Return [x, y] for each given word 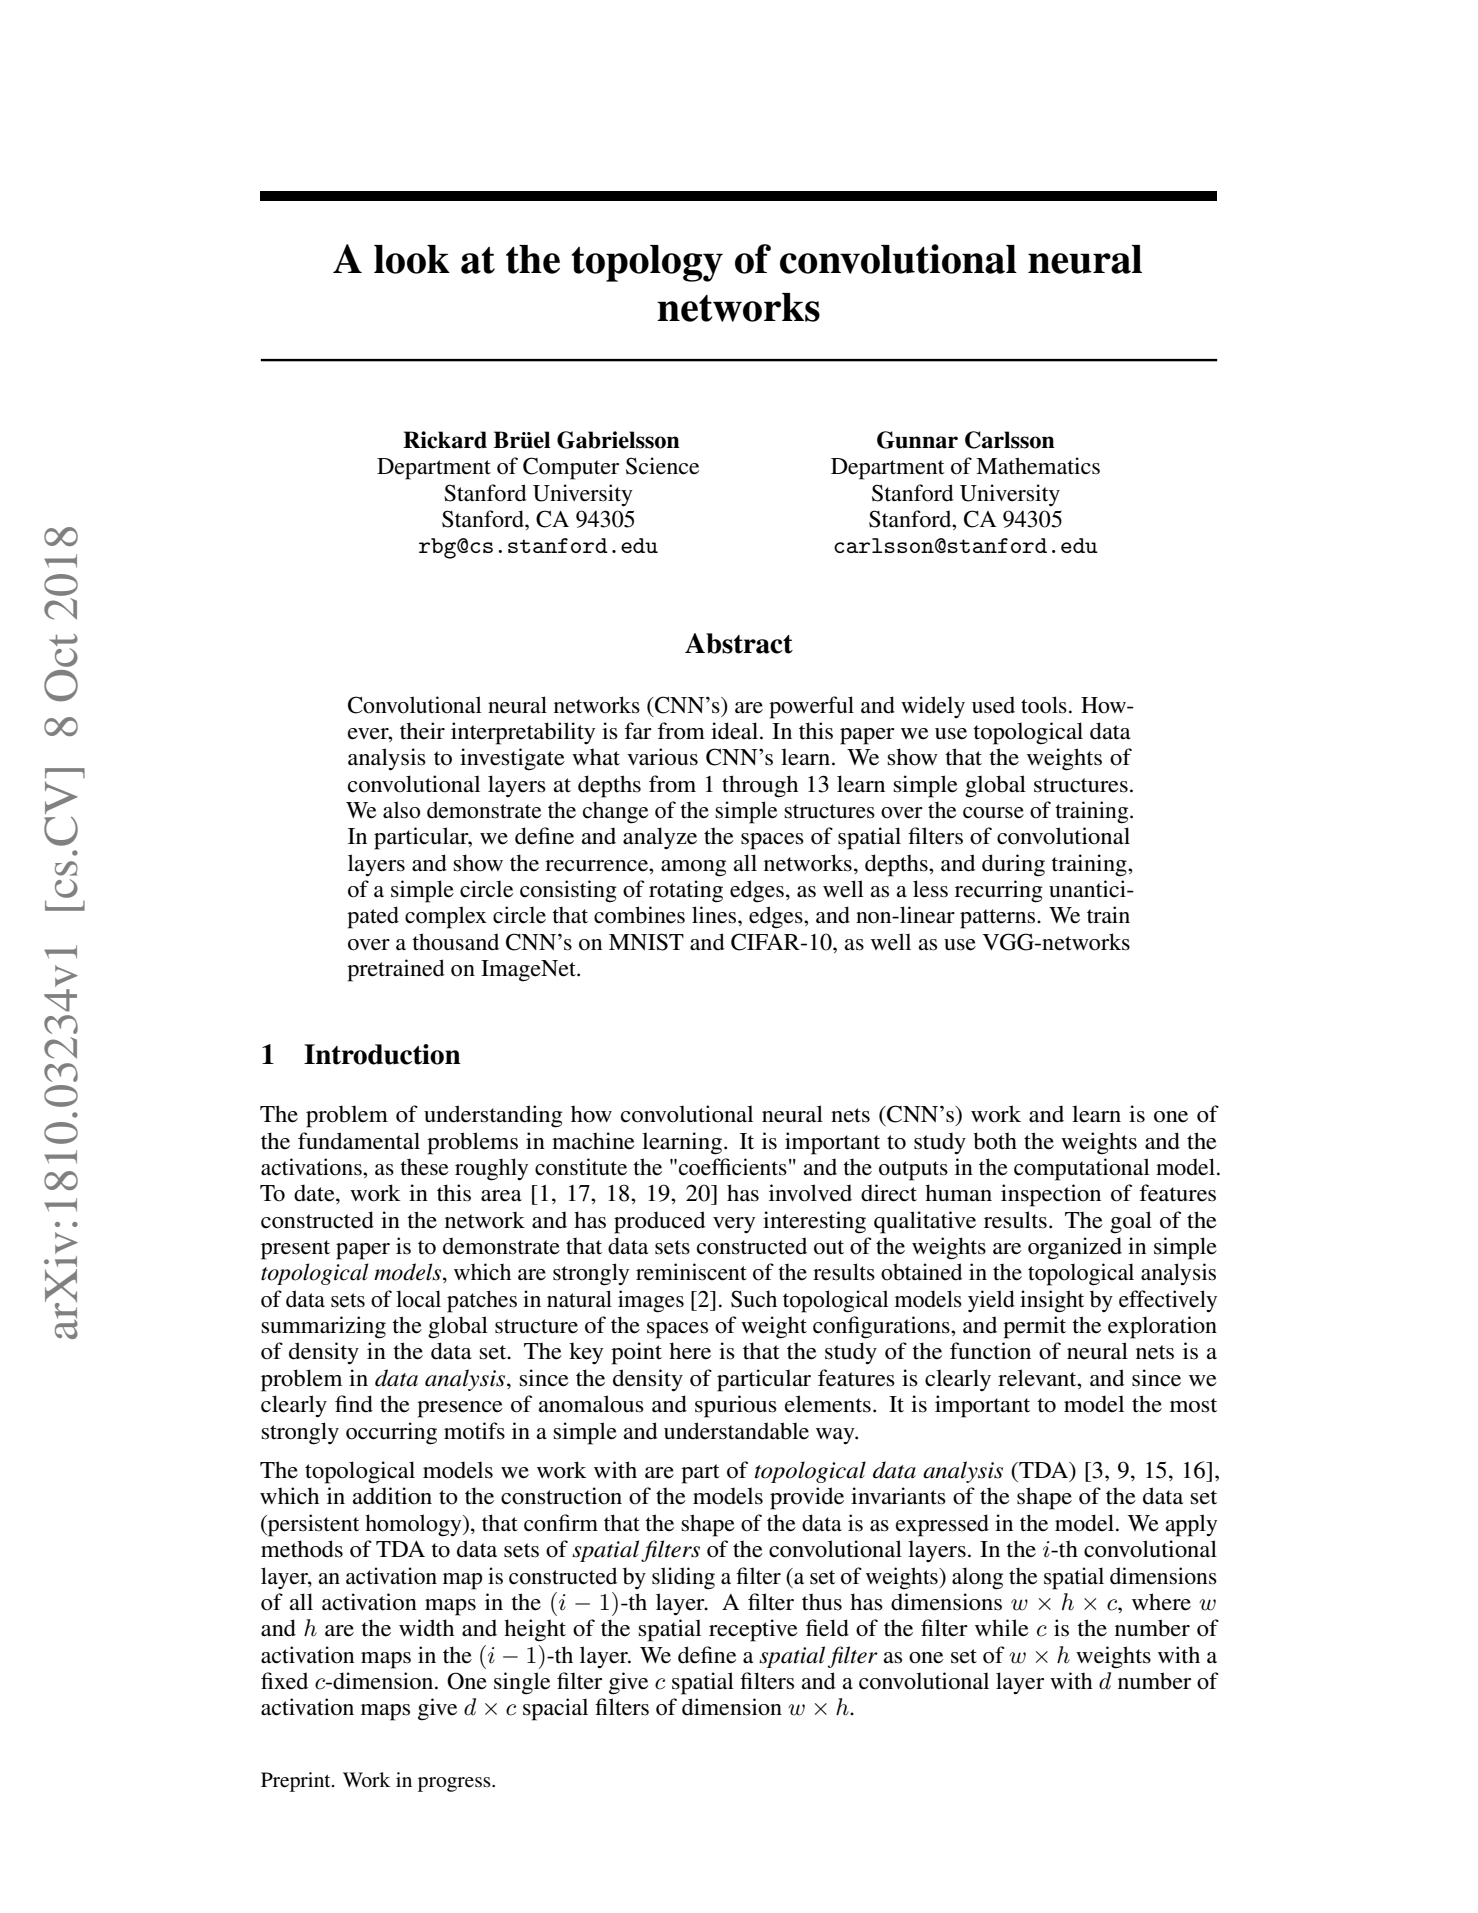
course [993, 813]
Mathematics [1038, 466]
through [760, 786]
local [418, 1299]
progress [455, 1784]
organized [1075, 1248]
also [401, 810]
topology [647, 263]
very [734, 1225]
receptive [753, 1630]
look [412, 259]
